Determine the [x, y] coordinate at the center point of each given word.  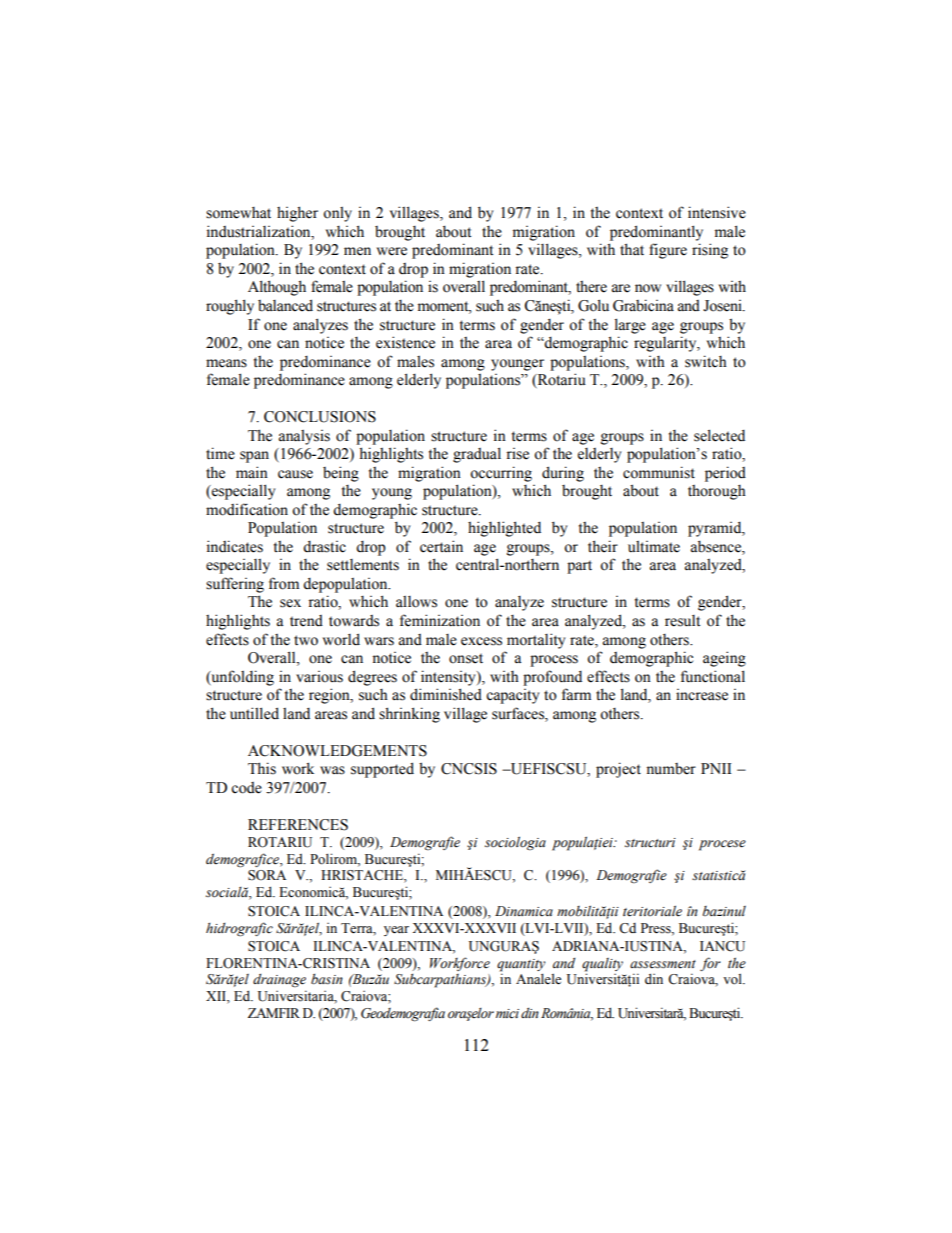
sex [290, 603]
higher [297, 214]
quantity [521, 965]
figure [668, 251]
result [682, 621]
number [671, 769]
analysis [304, 437]
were [392, 251]
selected [719, 435]
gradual [477, 455]
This [262, 768]
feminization [440, 620]
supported [382, 770]
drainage [279, 981]
